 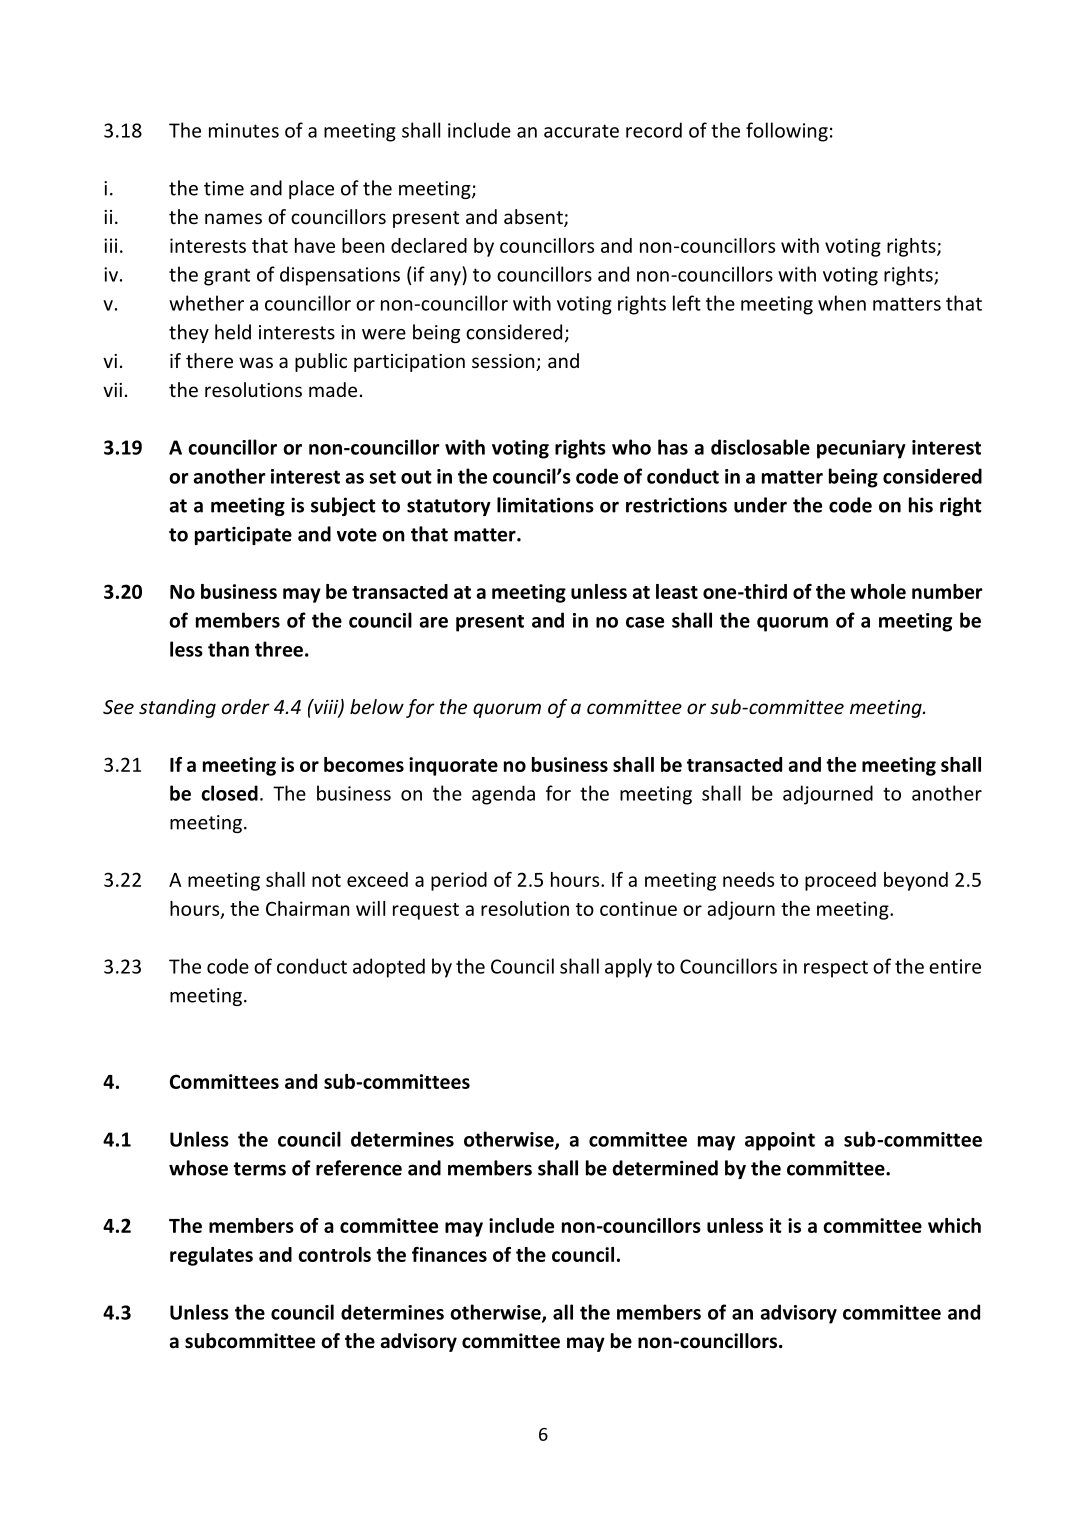 I want to click on accurate, so click(x=581, y=131).
